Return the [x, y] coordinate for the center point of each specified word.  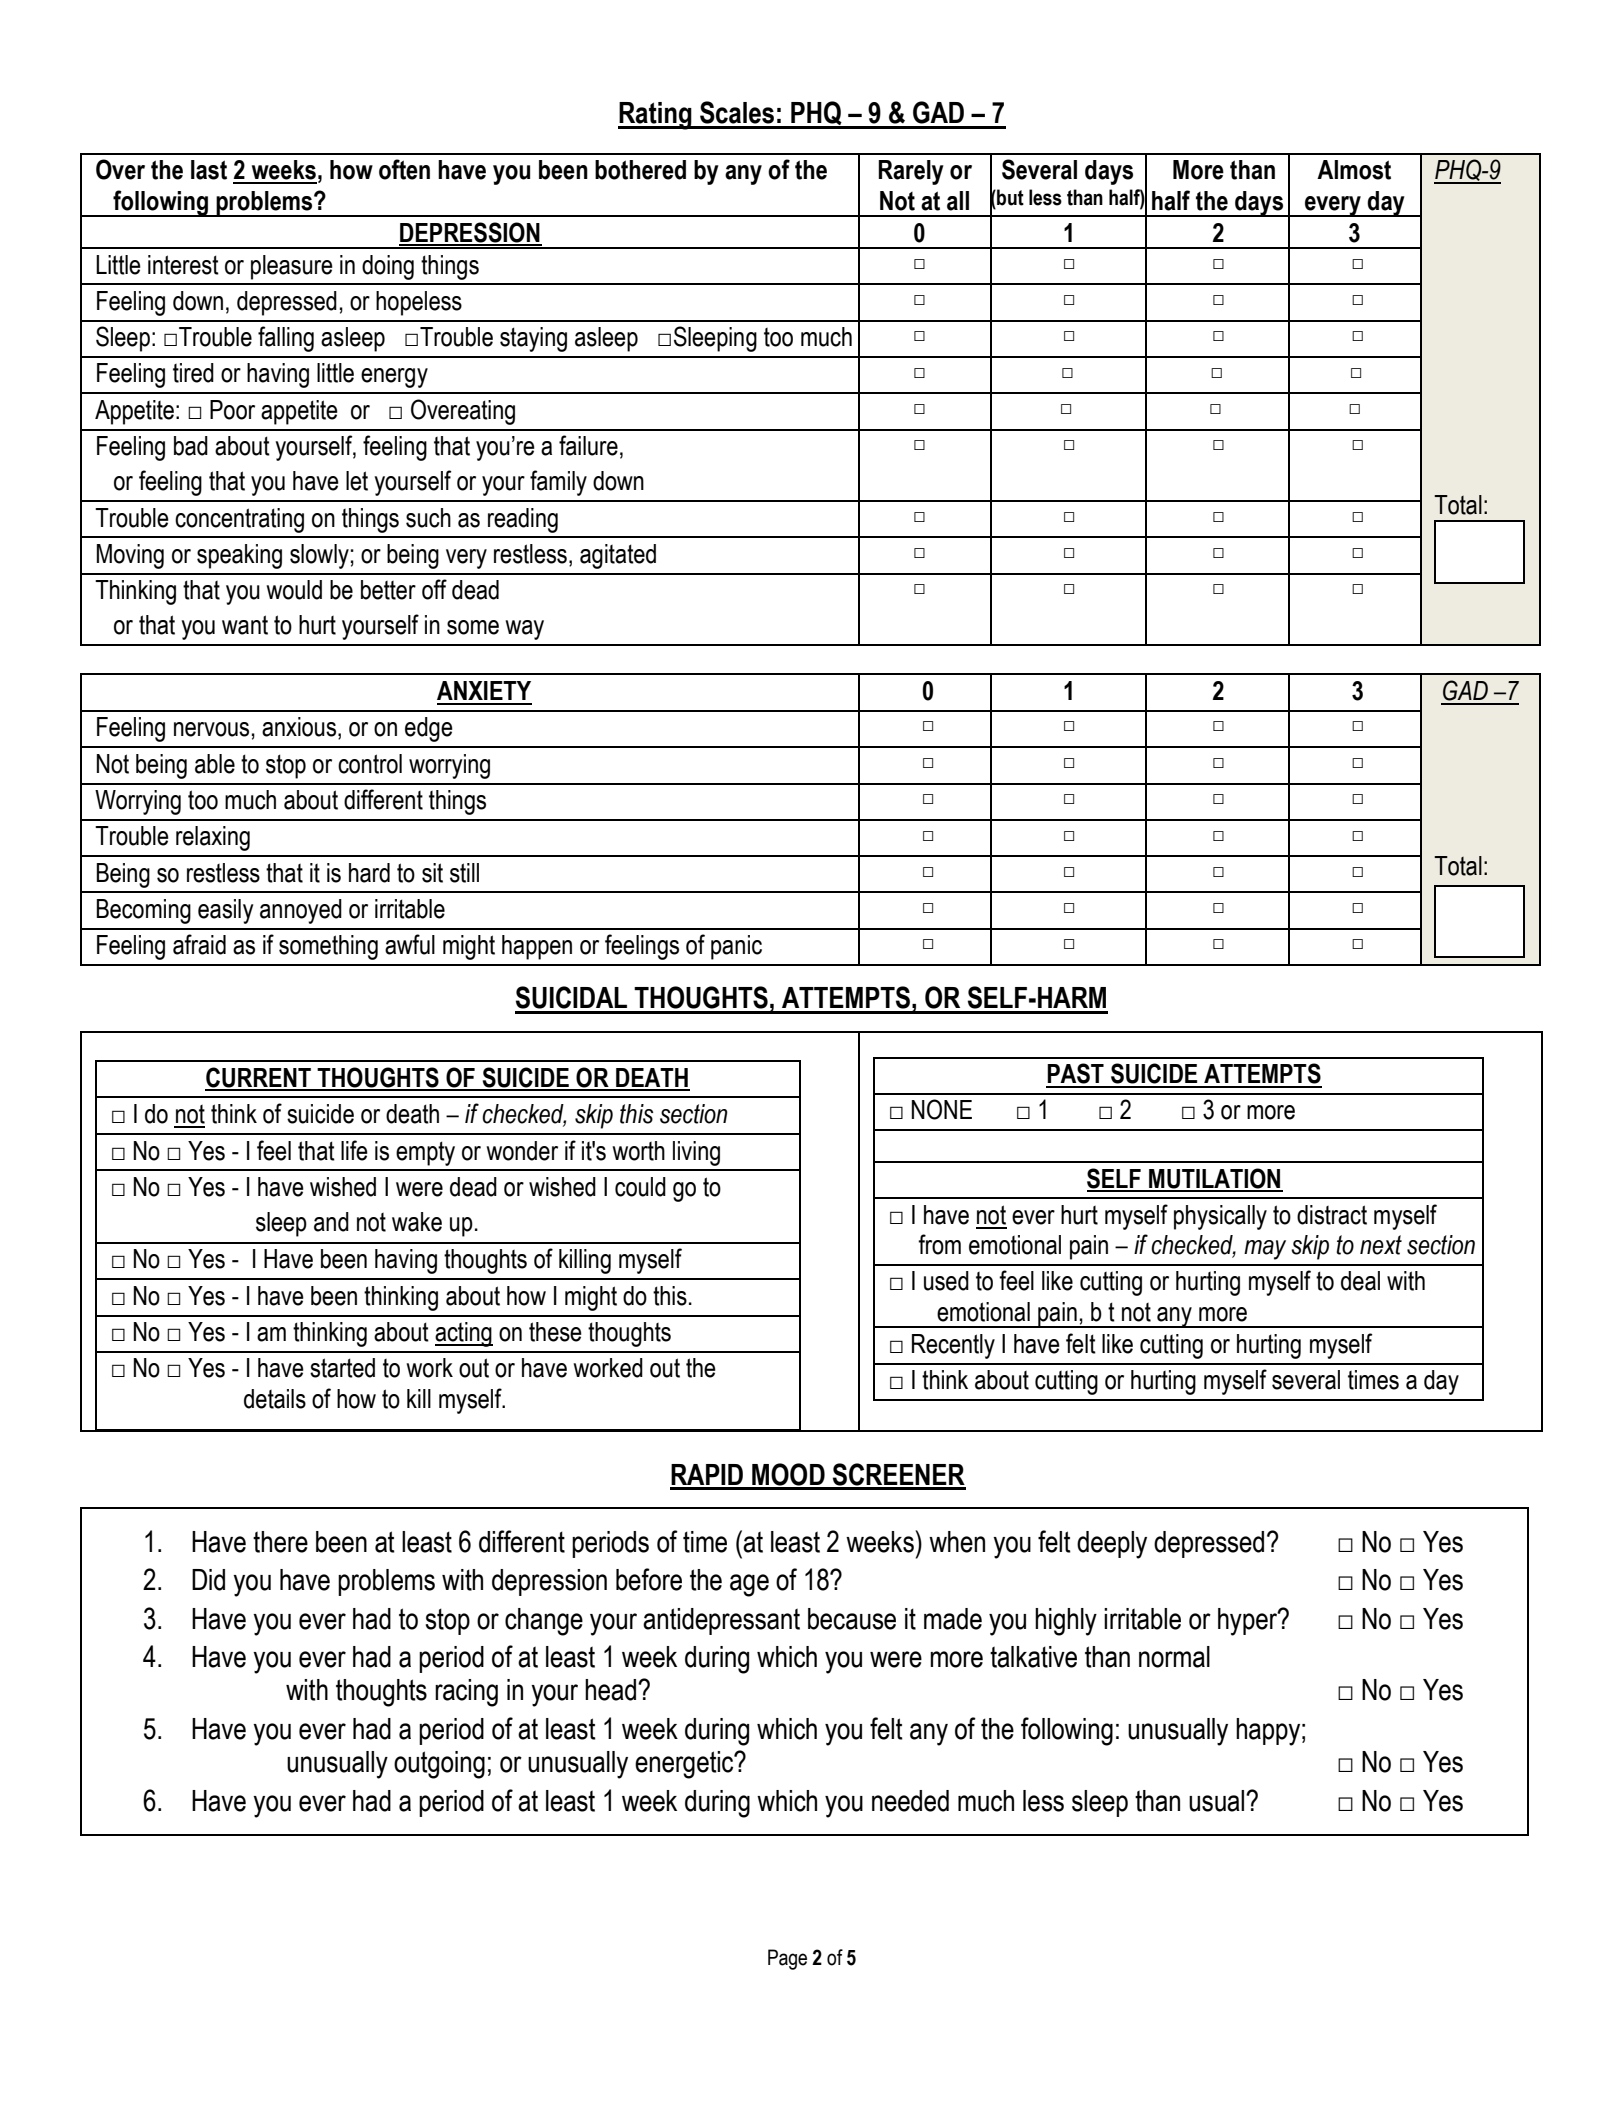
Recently [953, 1346]
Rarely [911, 172]
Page [787, 1959]
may [1265, 1250]
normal [1174, 1657]
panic [736, 947]
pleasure [292, 267]
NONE [942, 1109]
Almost [1354, 170]
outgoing [439, 1765]
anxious [299, 727]
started [342, 1368]
